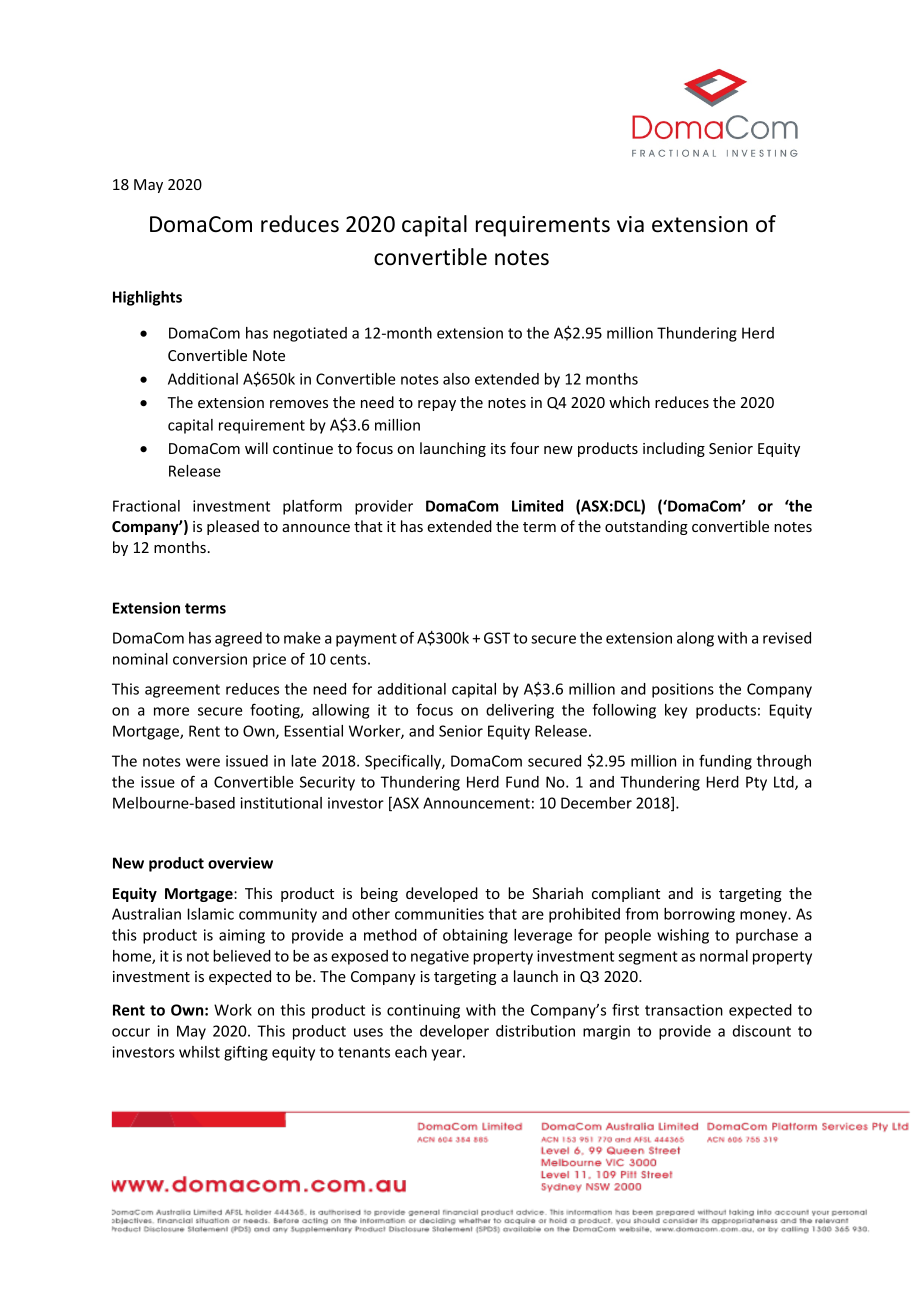 Image resolution: width=924 pixels, height=1308 pixels. What do you see at coordinates (520, 711) in the screenshot?
I see `delivering` at bounding box center [520, 711].
